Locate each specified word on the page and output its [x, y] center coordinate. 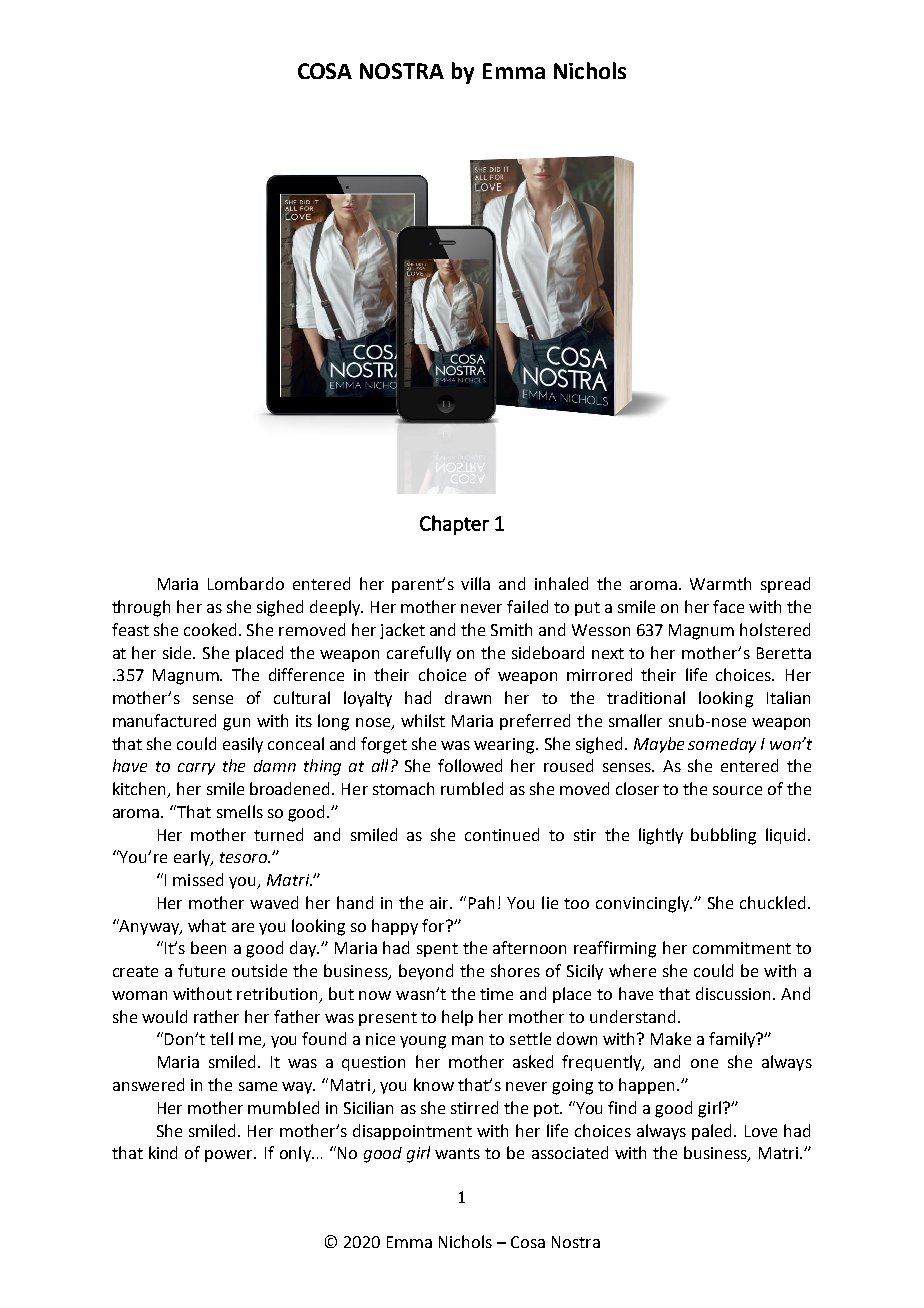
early [193, 858]
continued [502, 834]
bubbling [723, 836]
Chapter [454, 525]
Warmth [720, 583]
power [230, 1156]
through [141, 608]
